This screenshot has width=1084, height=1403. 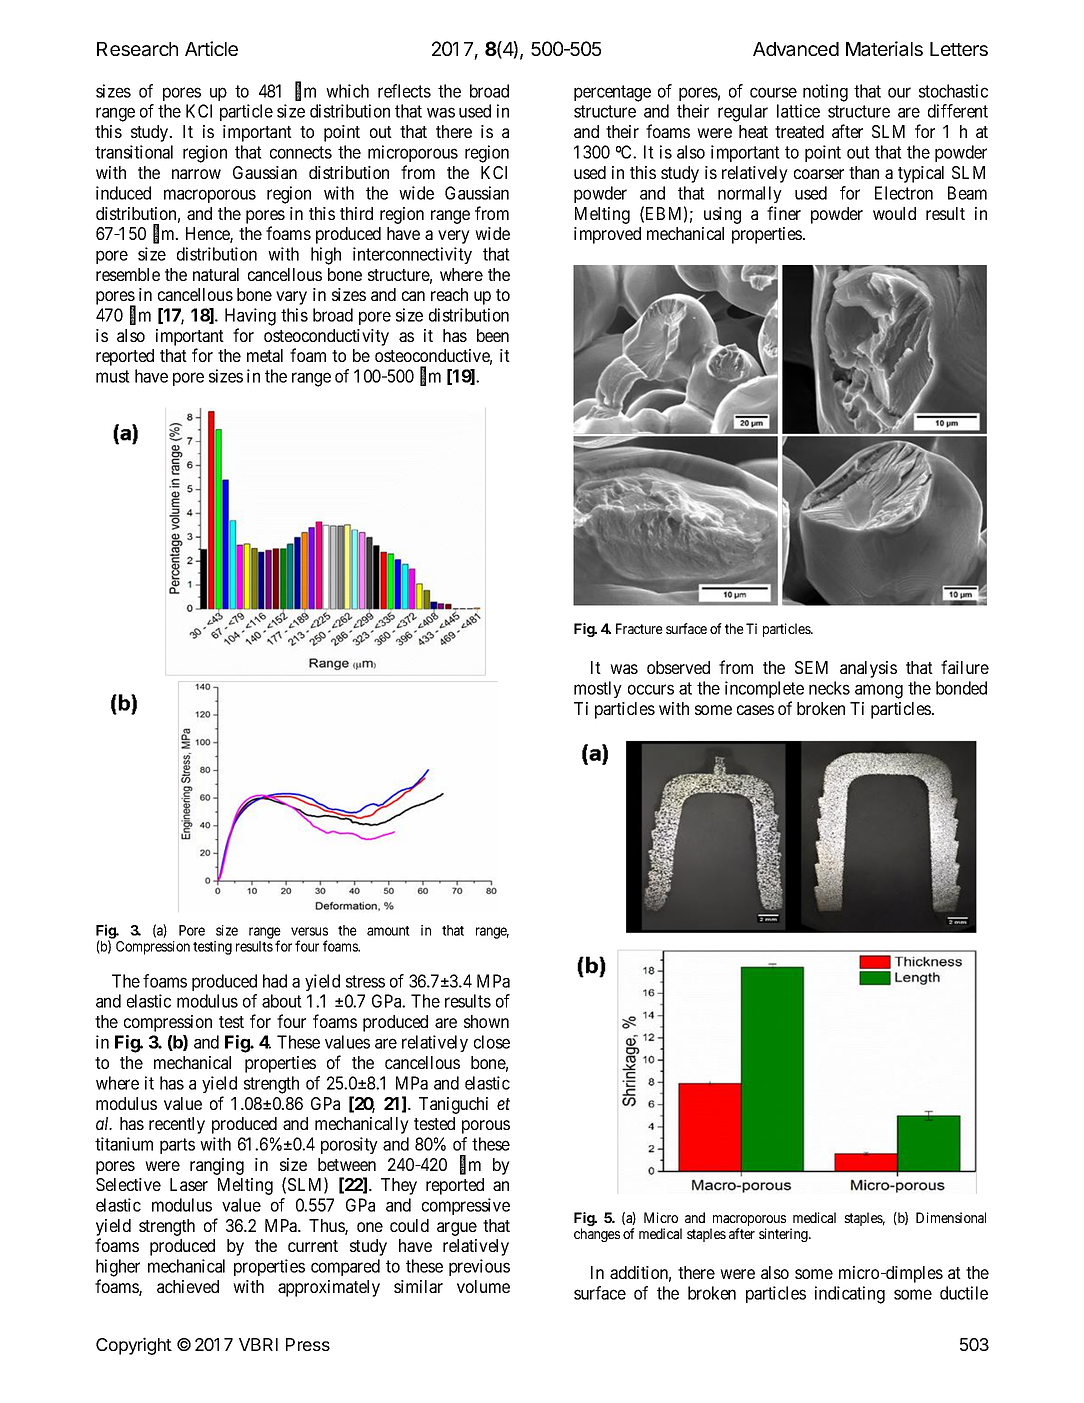 What do you see at coordinates (612, 93) in the screenshot?
I see `percentage` at bounding box center [612, 93].
